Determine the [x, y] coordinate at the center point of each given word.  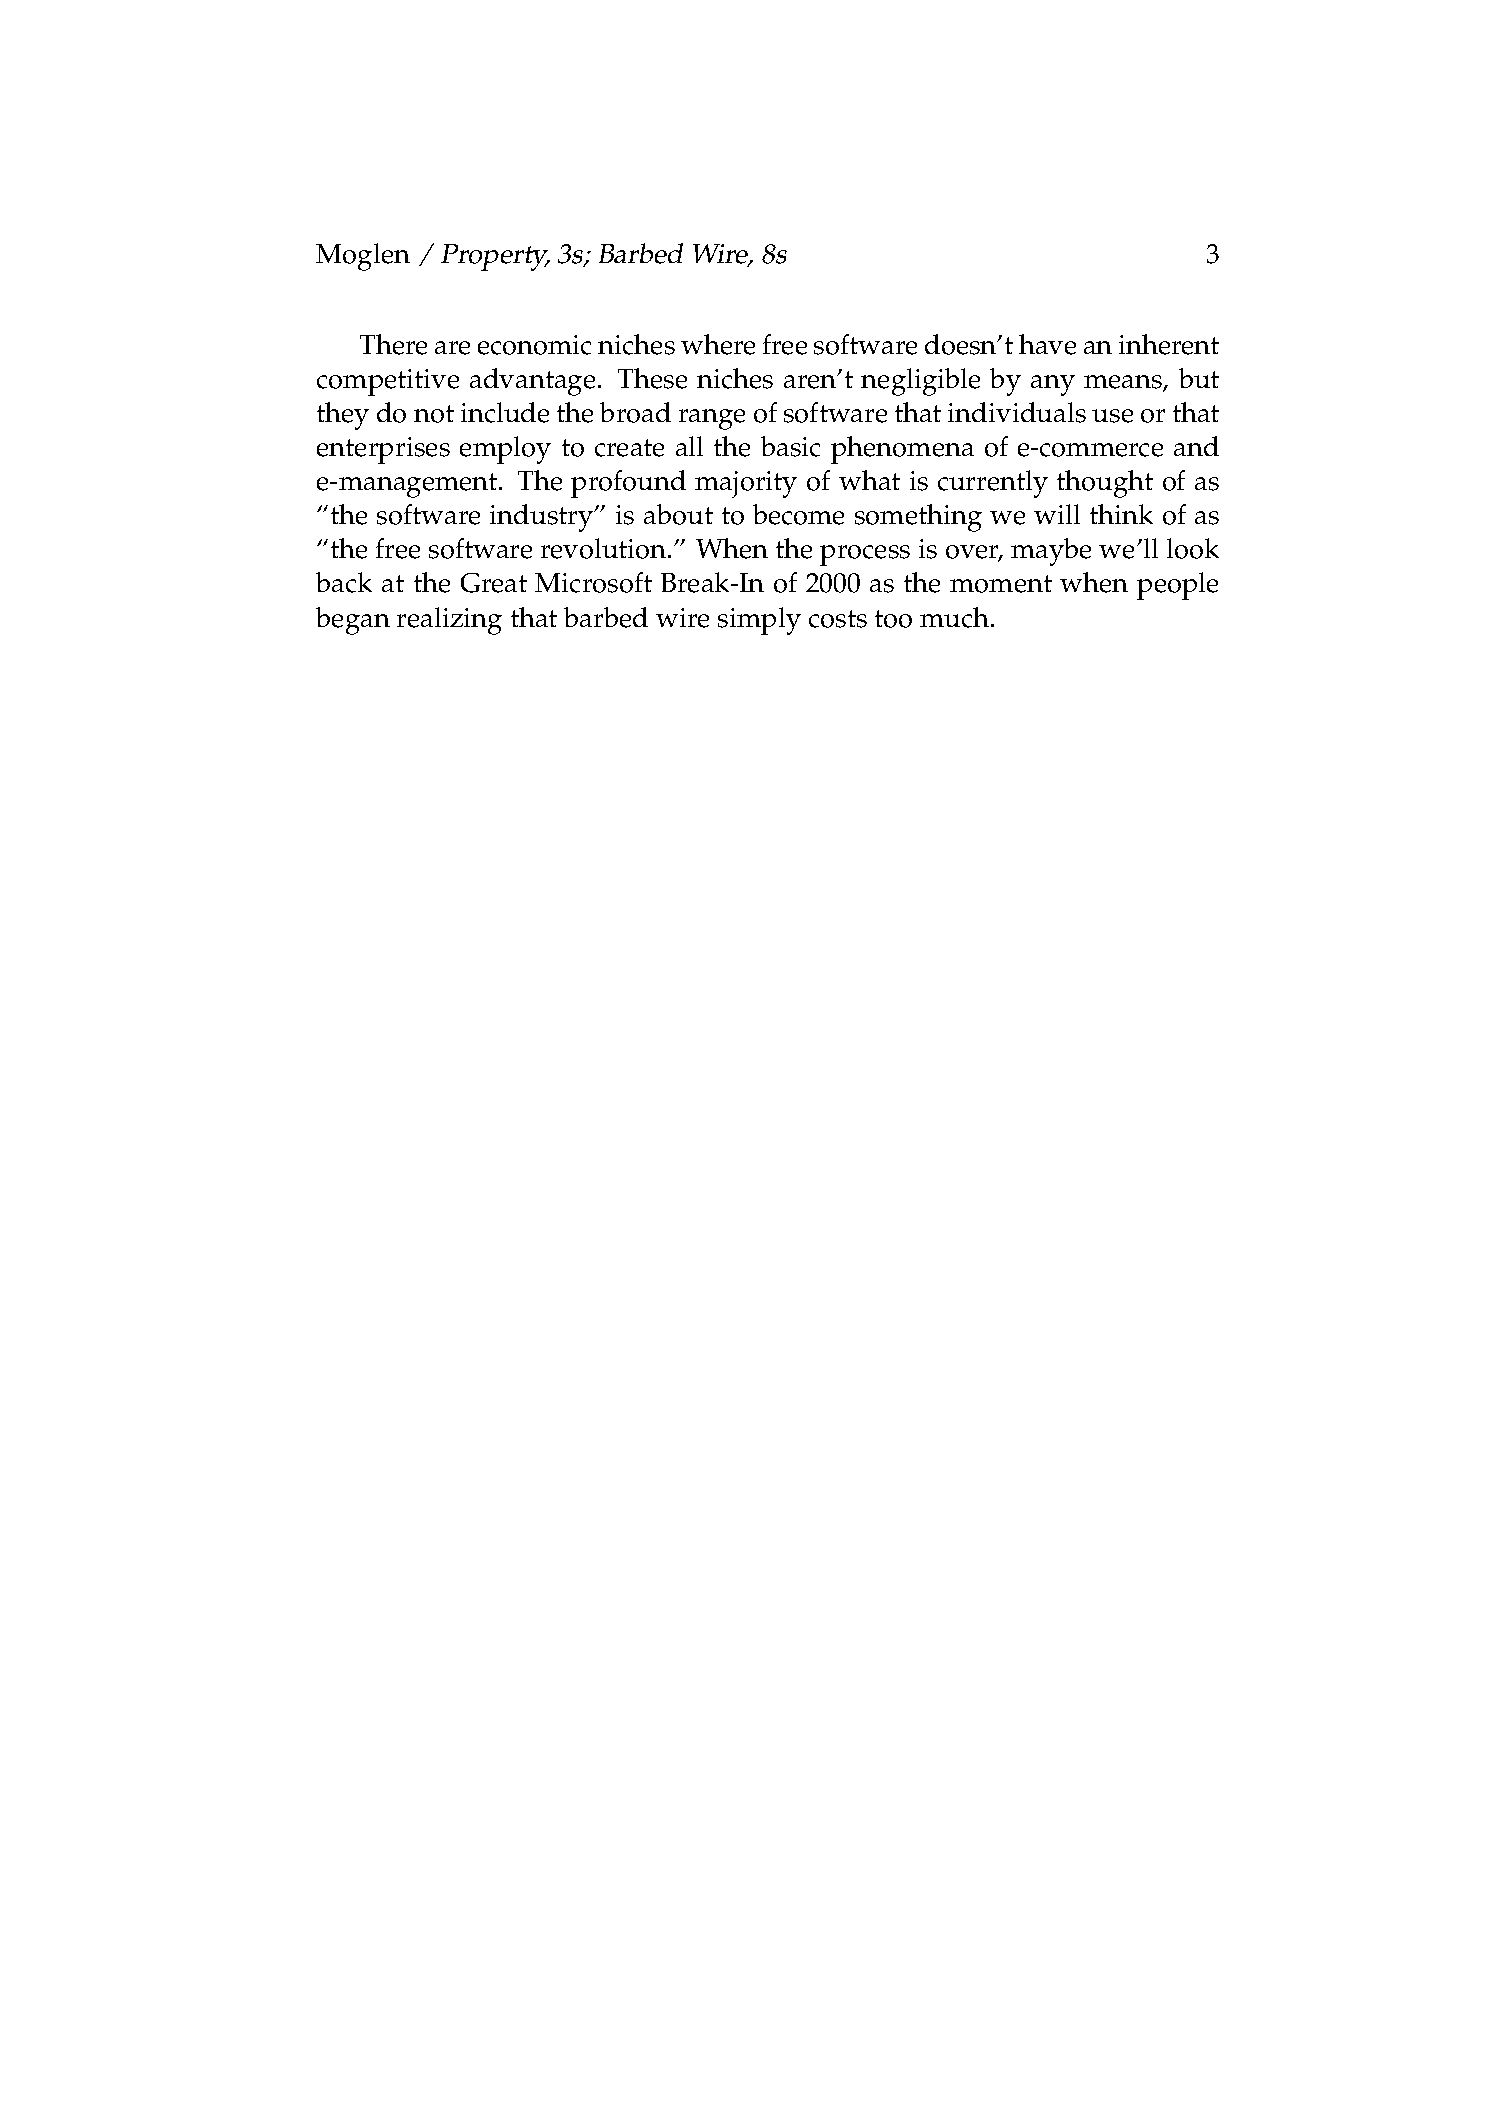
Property [495, 257]
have [1047, 344]
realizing [449, 621]
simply [759, 621]
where [718, 344]
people [1177, 586]
